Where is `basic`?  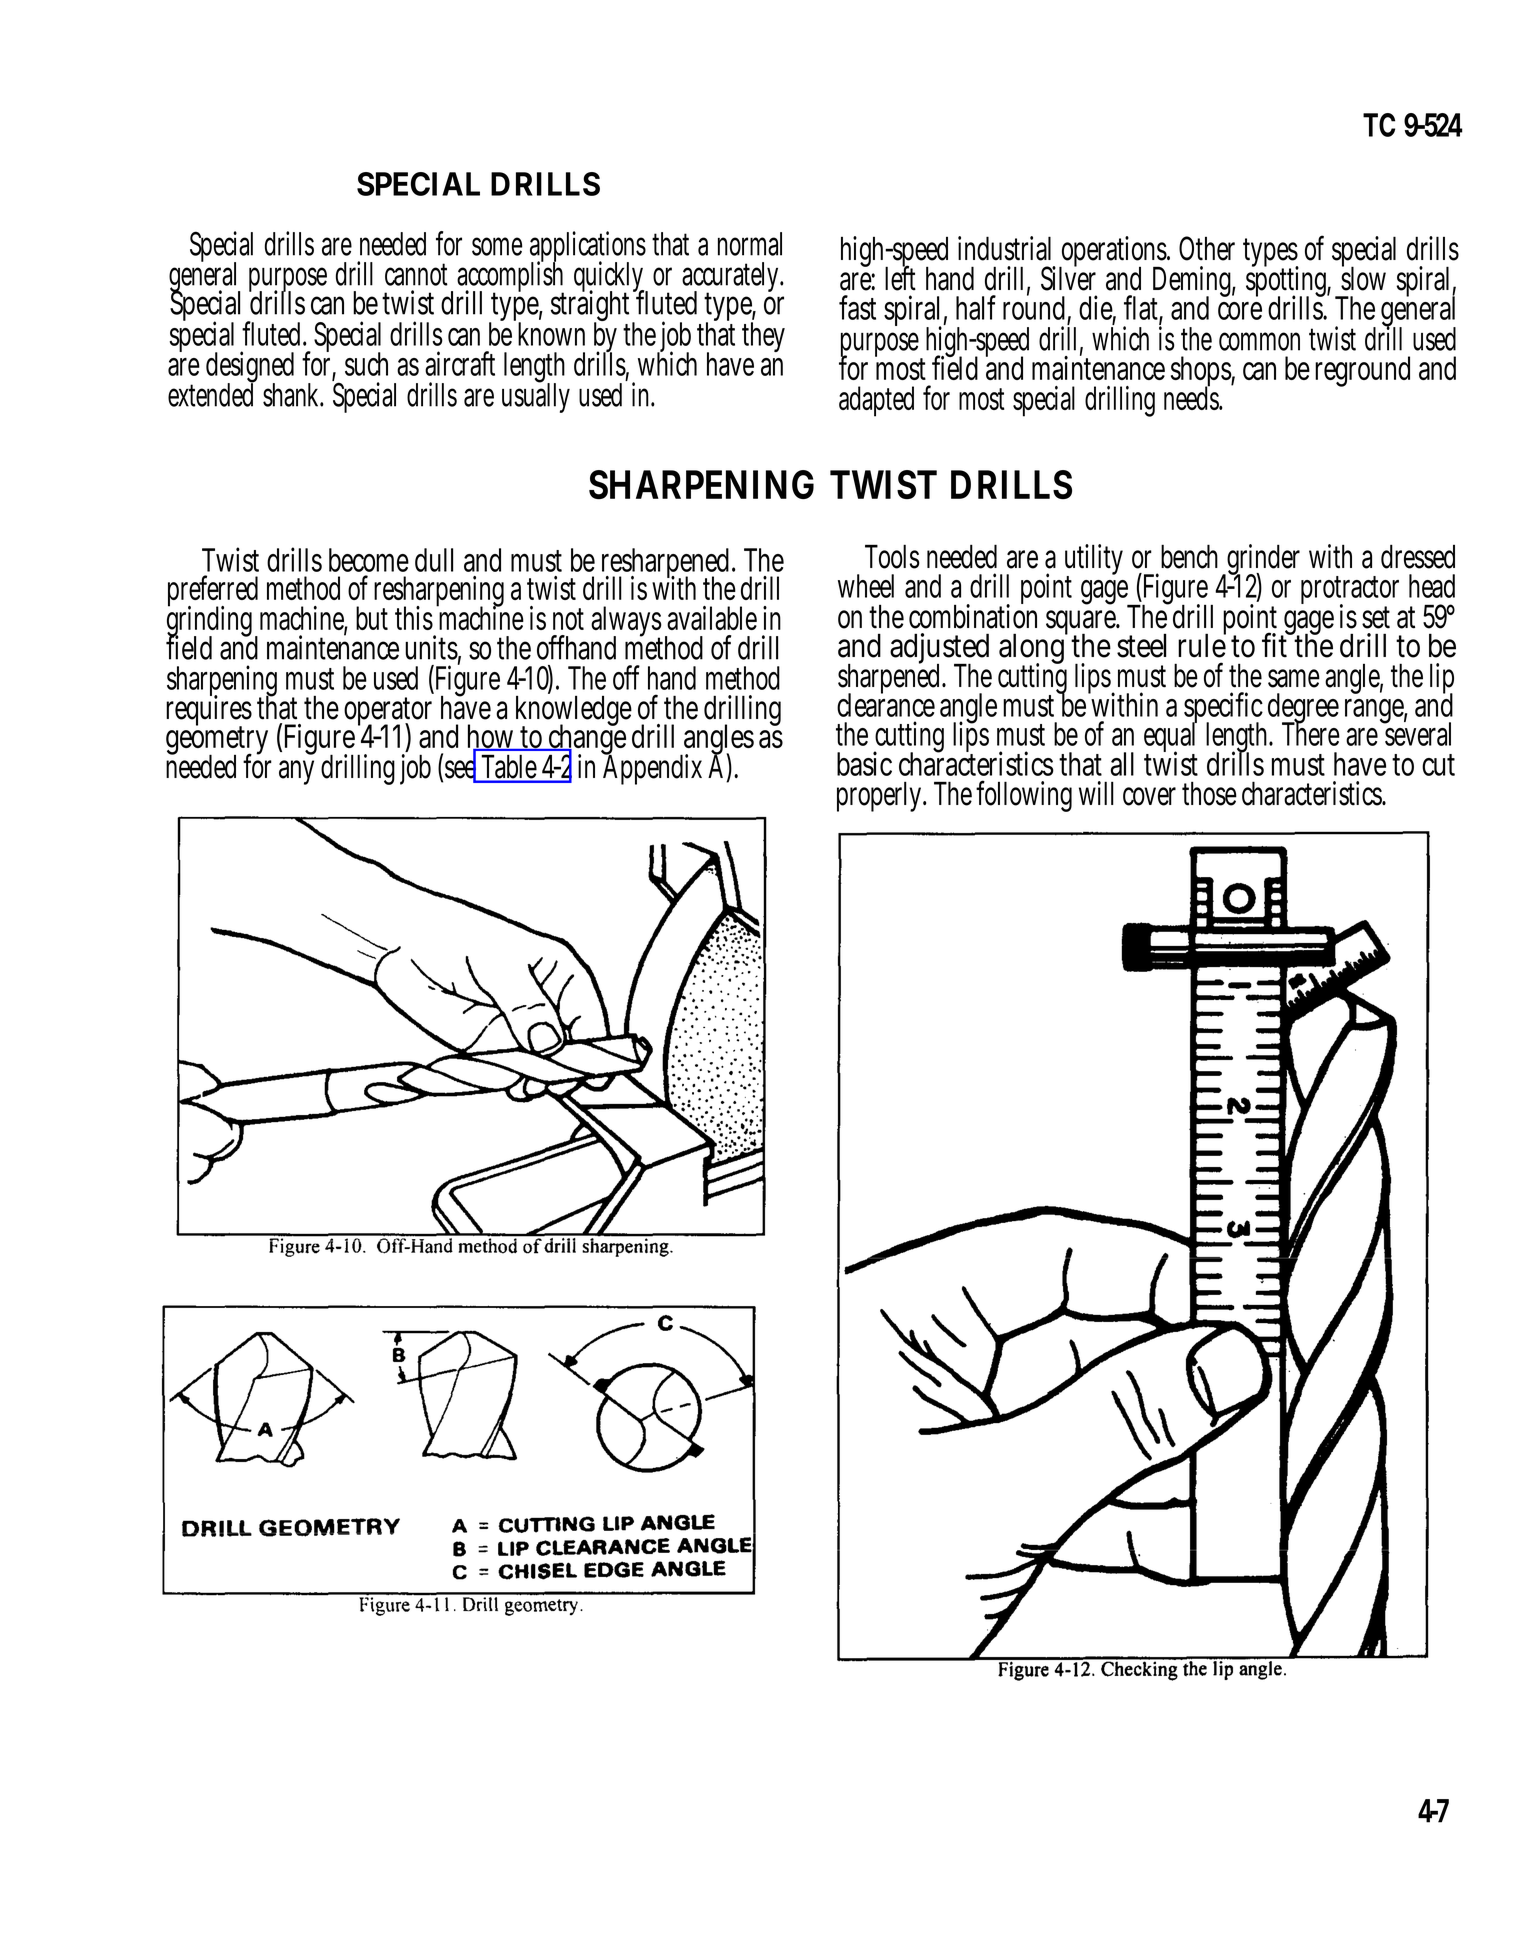
basic is located at coordinates (864, 763).
